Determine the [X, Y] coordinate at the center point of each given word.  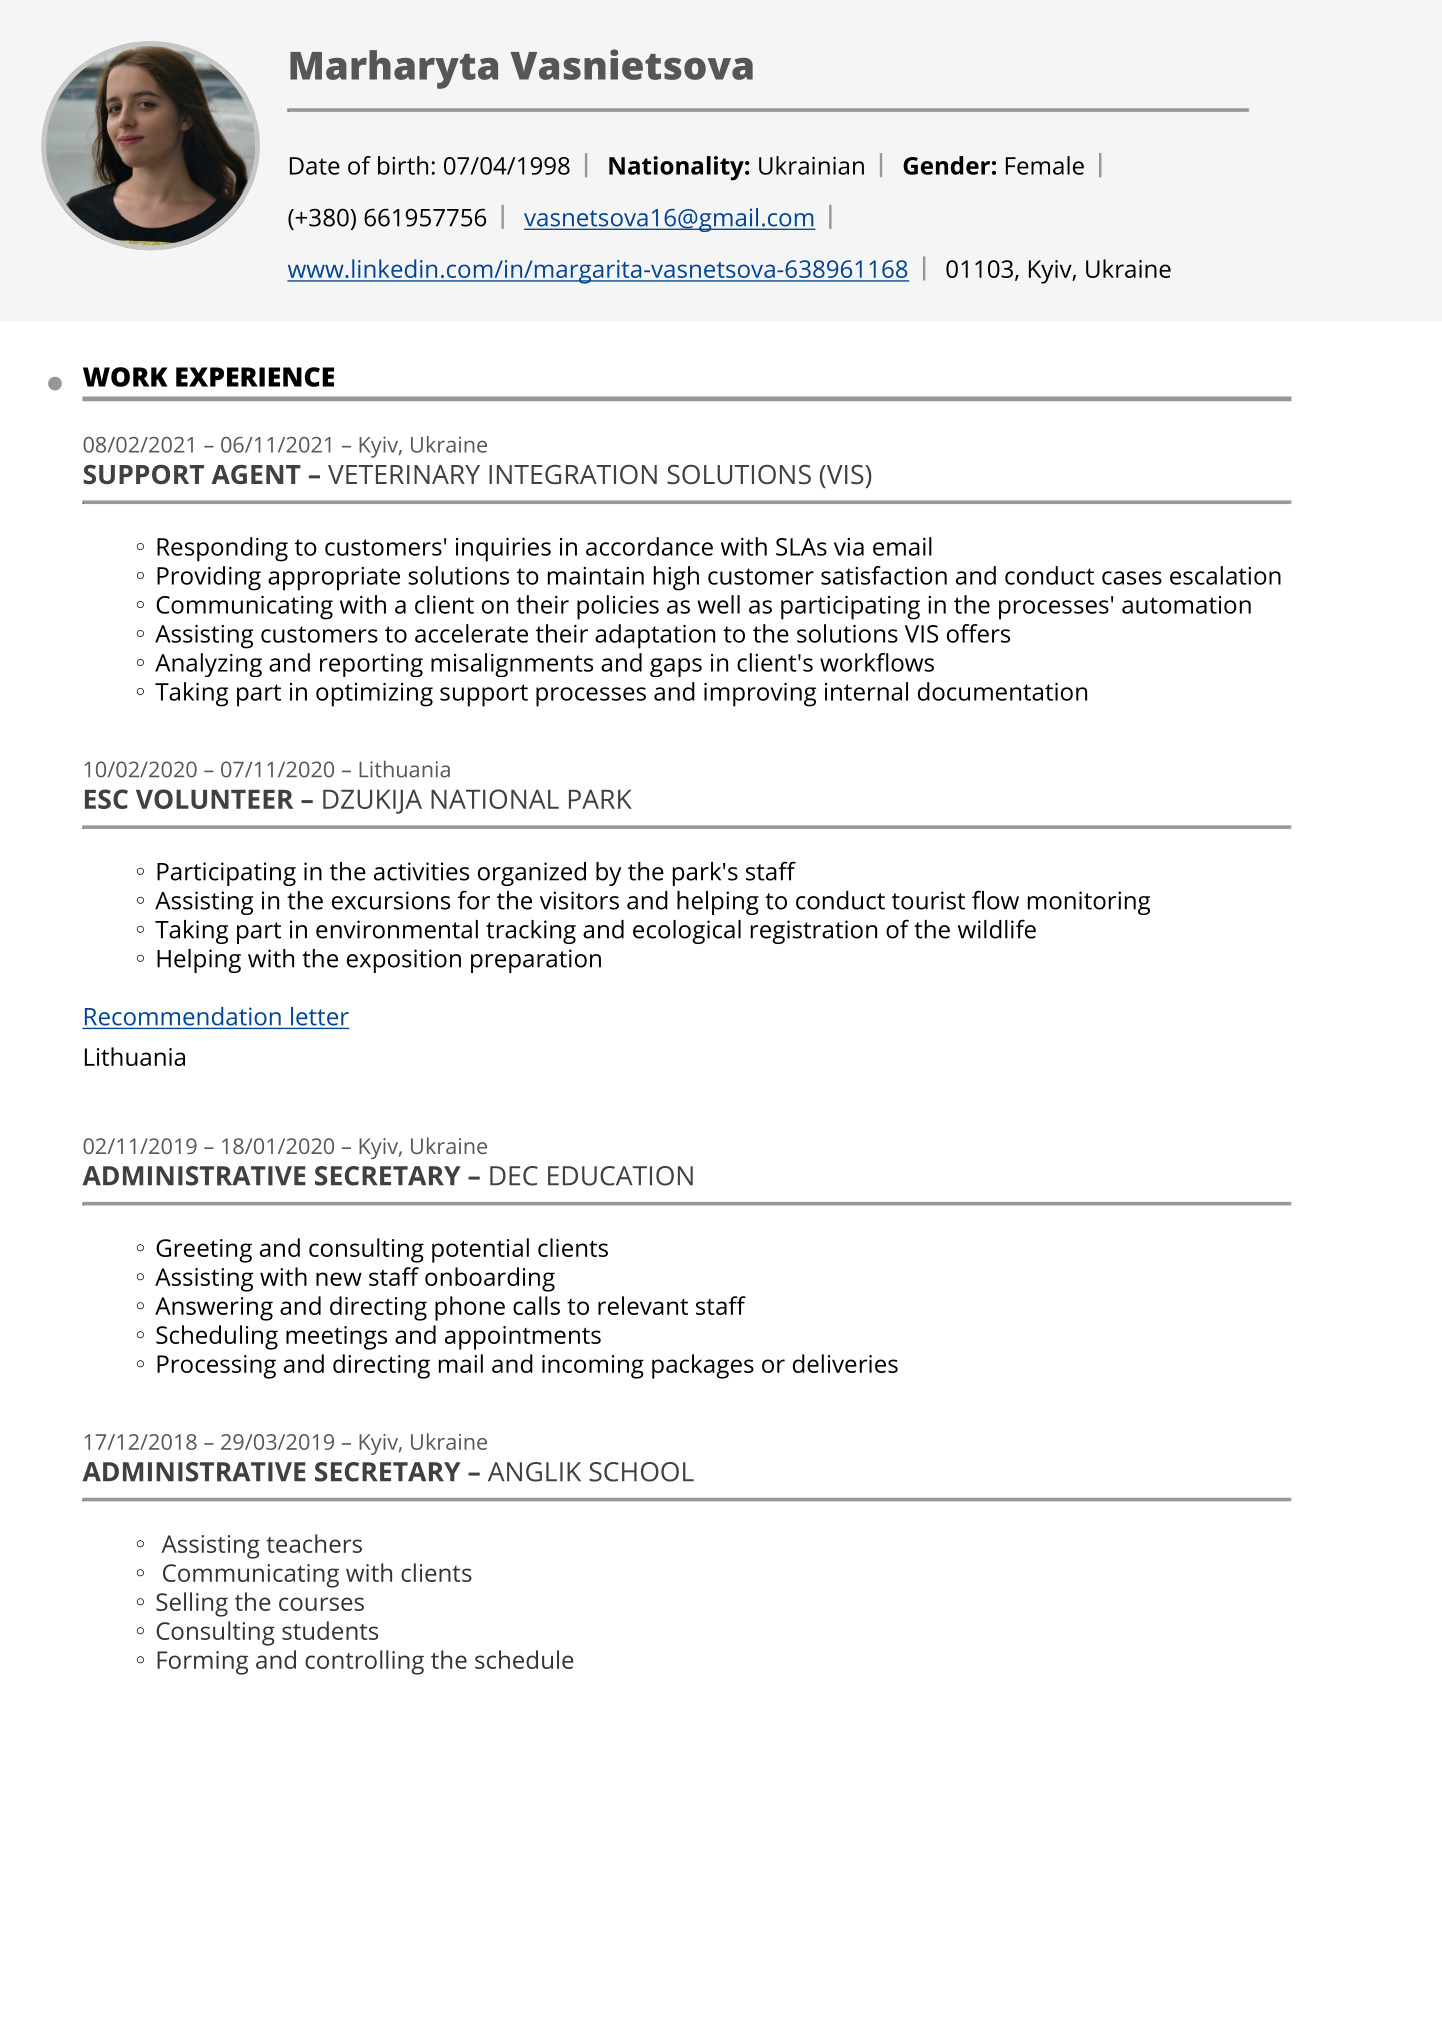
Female [1045, 165]
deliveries [845, 1363]
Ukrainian [811, 165]
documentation [1002, 691]
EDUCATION [620, 1176]
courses [321, 1604]
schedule [524, 1659]
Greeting [204, 1251]
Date [315, 166]
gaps [676, 667]
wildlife [997, 929]
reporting [371, 665]
